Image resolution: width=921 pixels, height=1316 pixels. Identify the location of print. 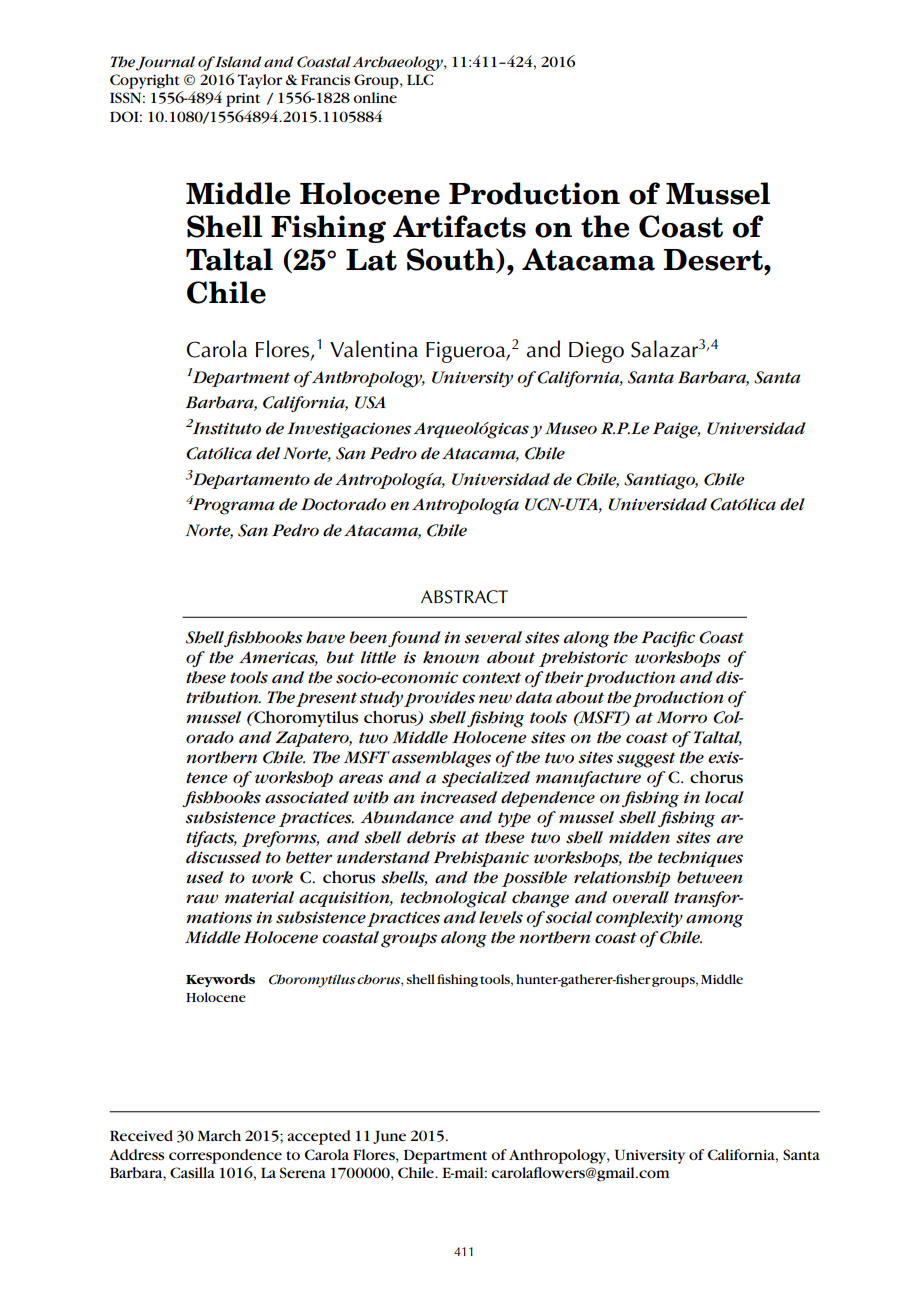
(243, 100).
